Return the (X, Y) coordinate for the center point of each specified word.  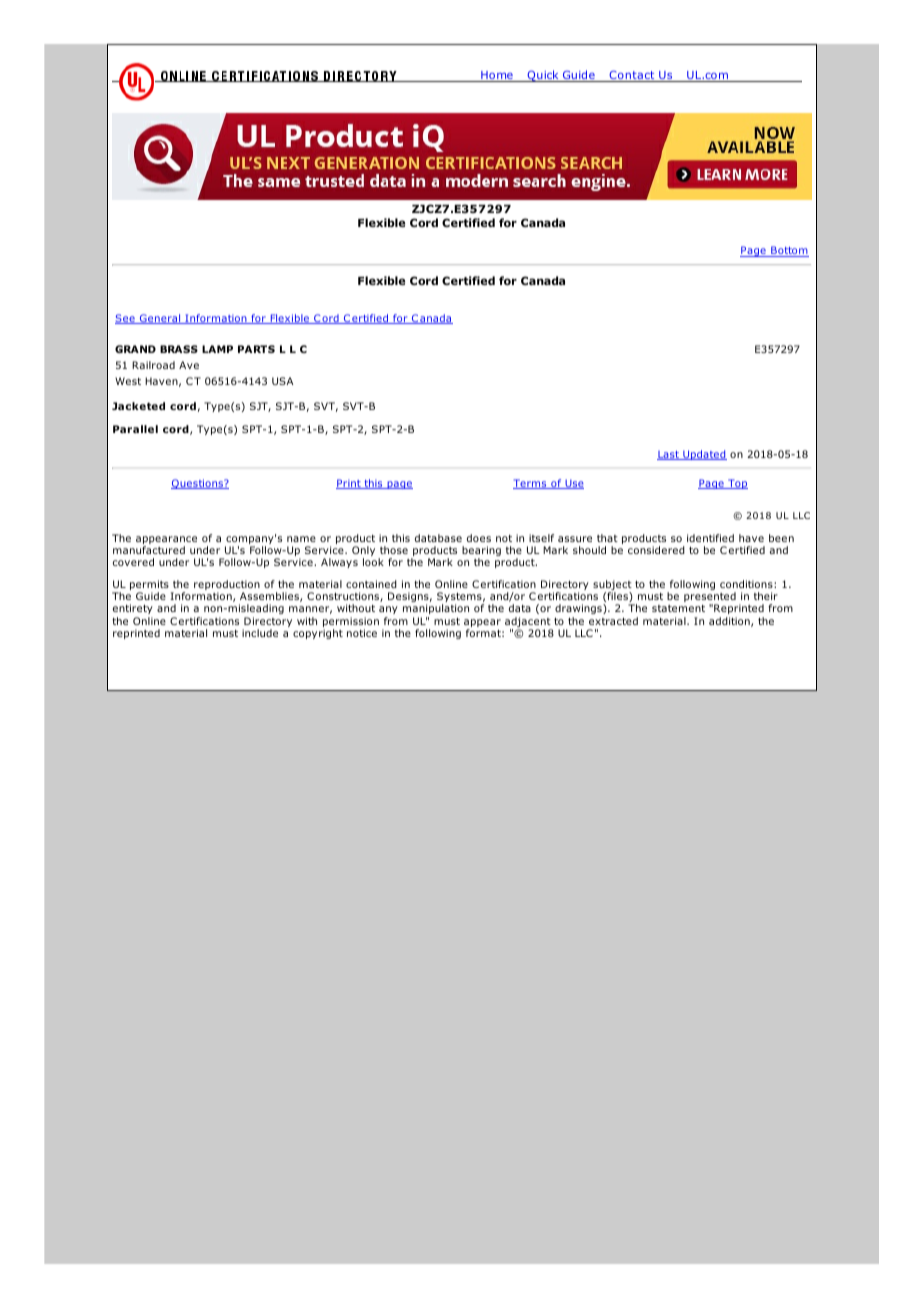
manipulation (436, 611)
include (260, 633)
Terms (531, 484)
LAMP (217, 349)
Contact (632, 76)
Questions (198, 484)
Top (737, 484)
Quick (543, 76)
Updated (704, 455)
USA (283, 381)
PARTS (256, 349)
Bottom (789, 251)
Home (497, 76)
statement (678, 608)
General (160, 319)
